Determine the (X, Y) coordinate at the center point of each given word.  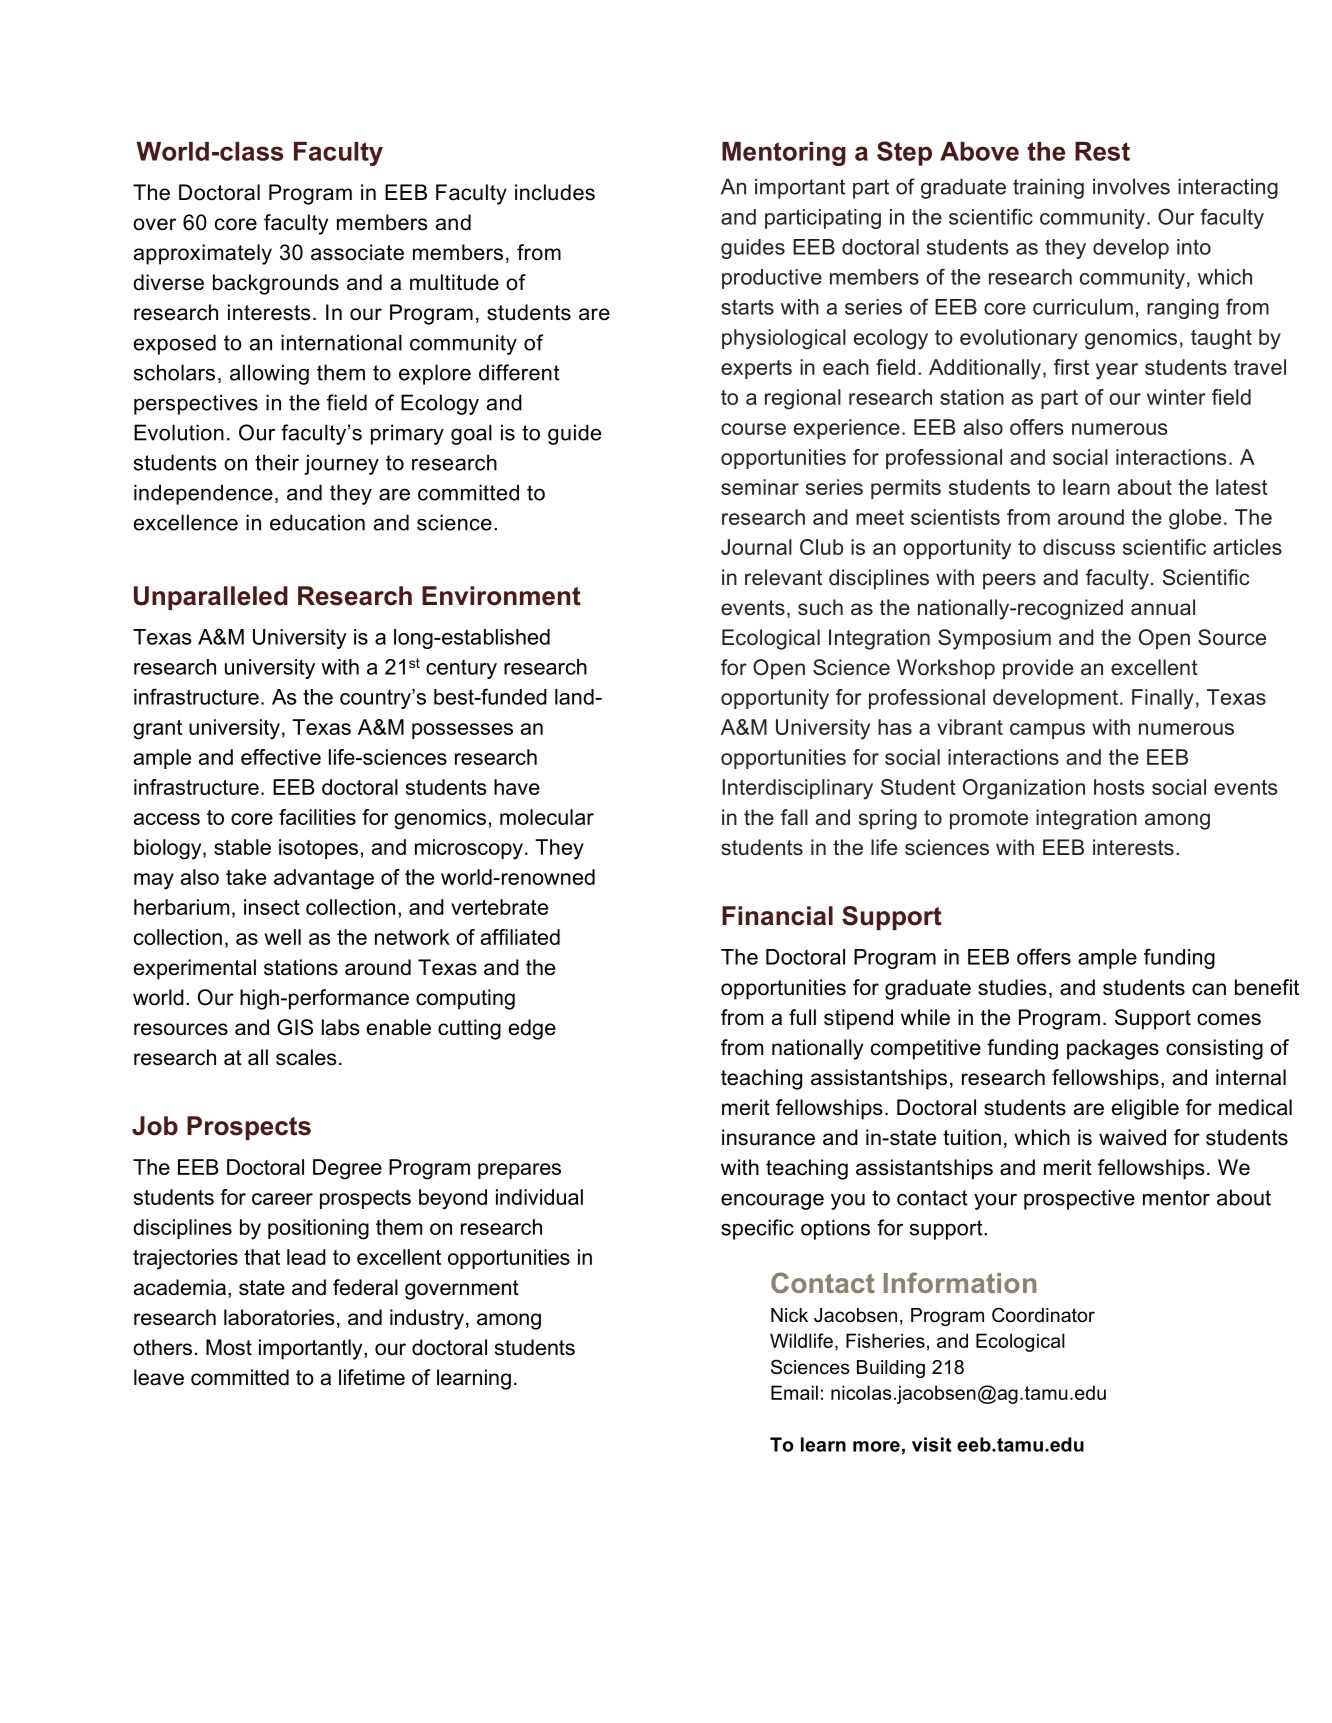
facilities (317, 817)
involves (1131, 186)
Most (229, 1347)
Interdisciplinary (797, 789)
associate (357, 252)
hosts (1119, 787)
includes (555, 192)
